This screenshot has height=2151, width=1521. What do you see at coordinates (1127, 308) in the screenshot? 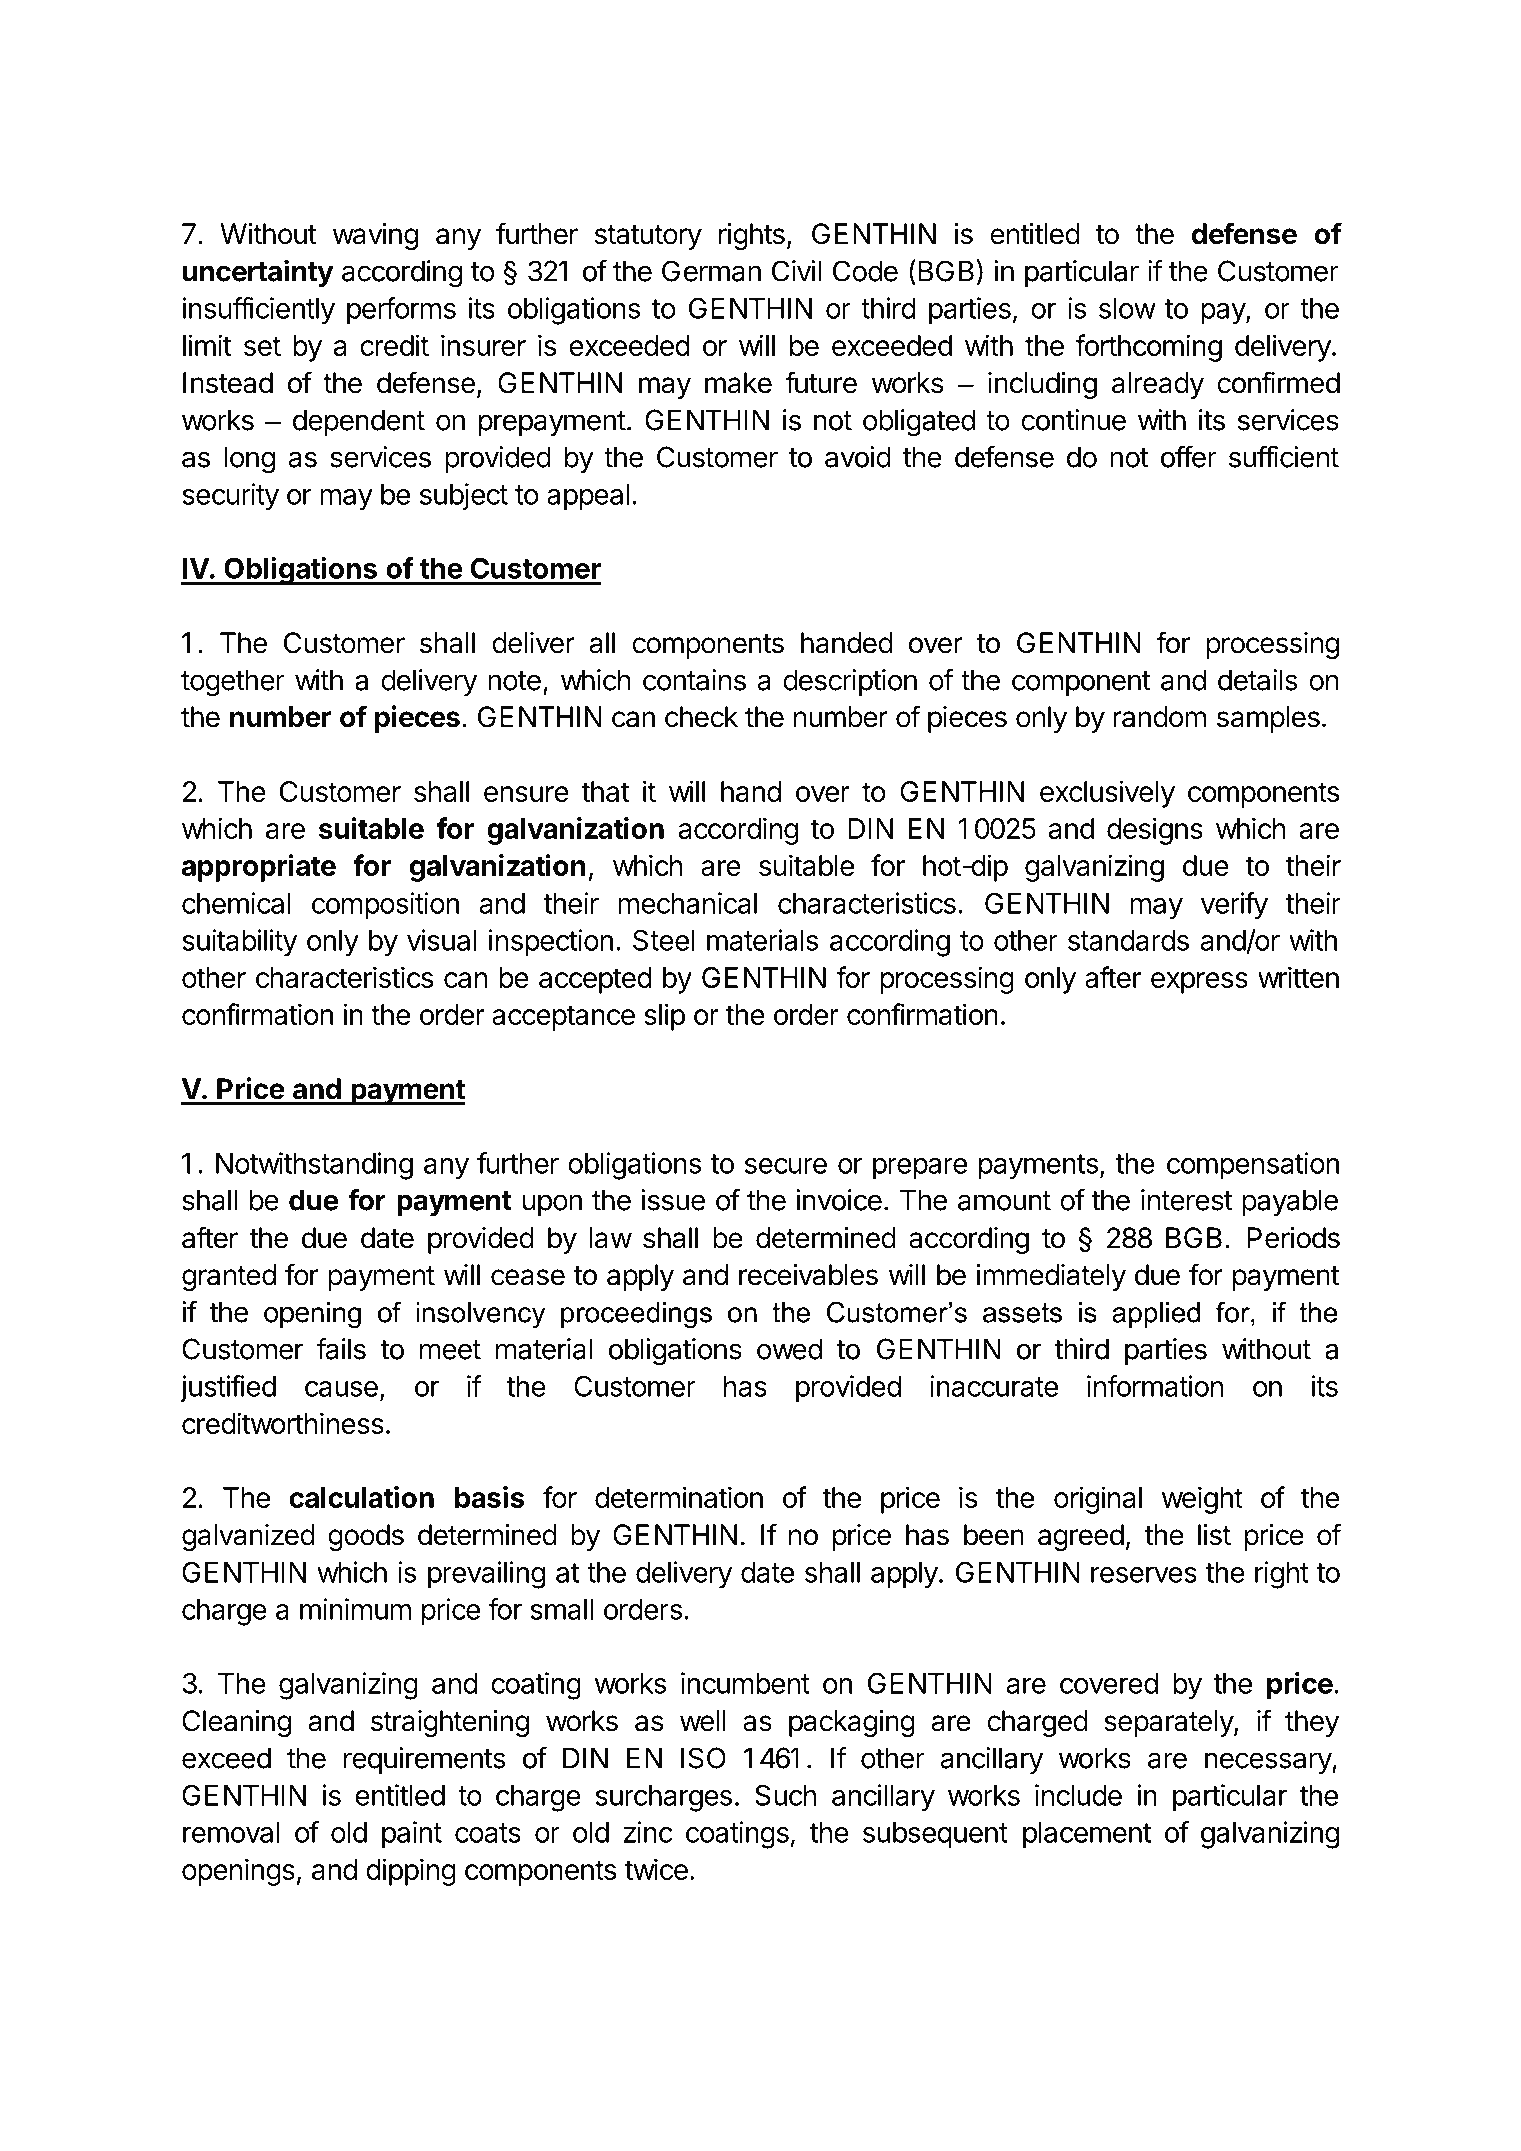
I see `slow` at bounding box center [1127, 308].
